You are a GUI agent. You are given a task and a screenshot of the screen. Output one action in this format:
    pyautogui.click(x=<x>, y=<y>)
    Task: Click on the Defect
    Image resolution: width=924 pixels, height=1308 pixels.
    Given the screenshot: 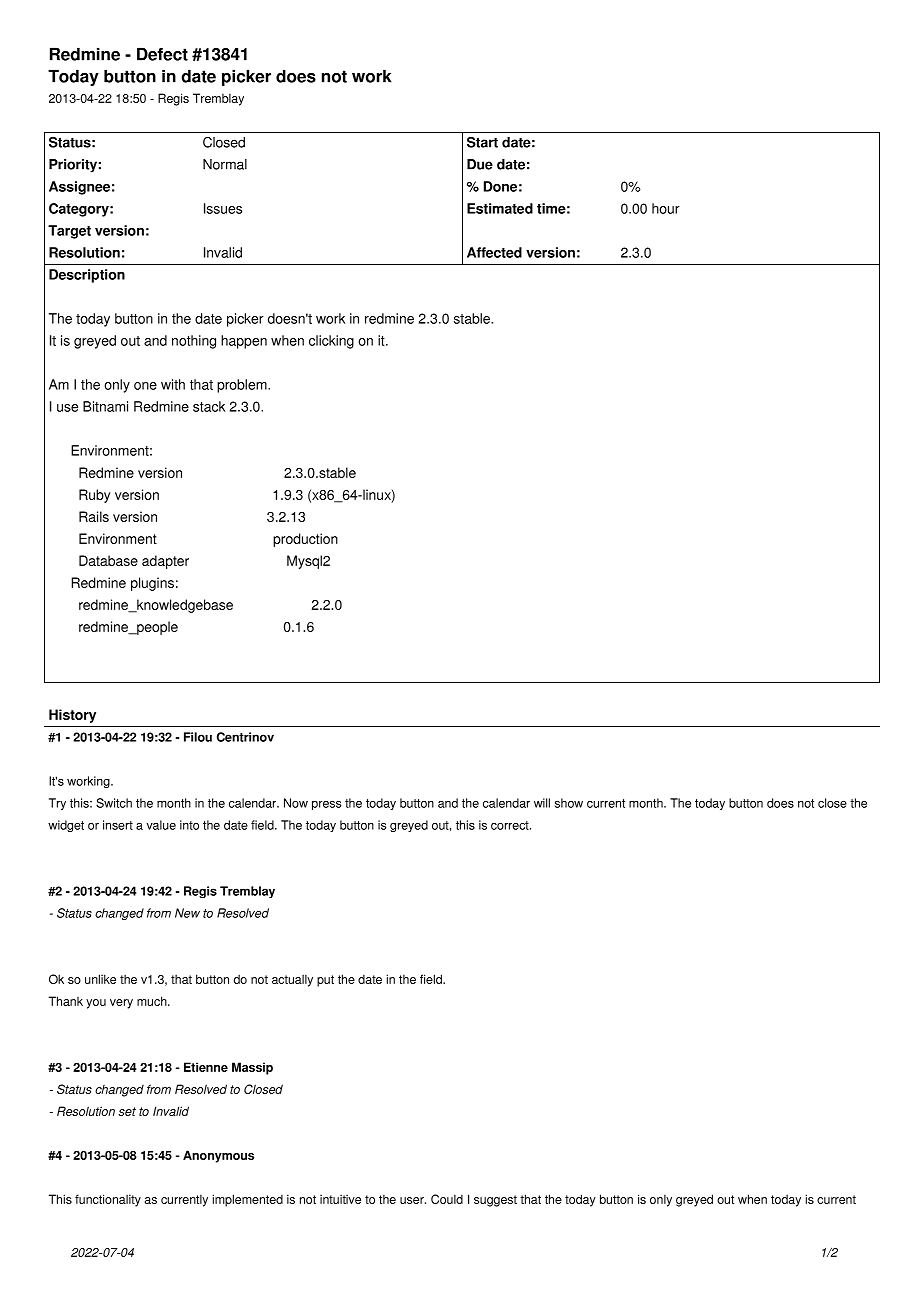 What is the action you would take?
    pyautogui.click(x=162, y=54)
